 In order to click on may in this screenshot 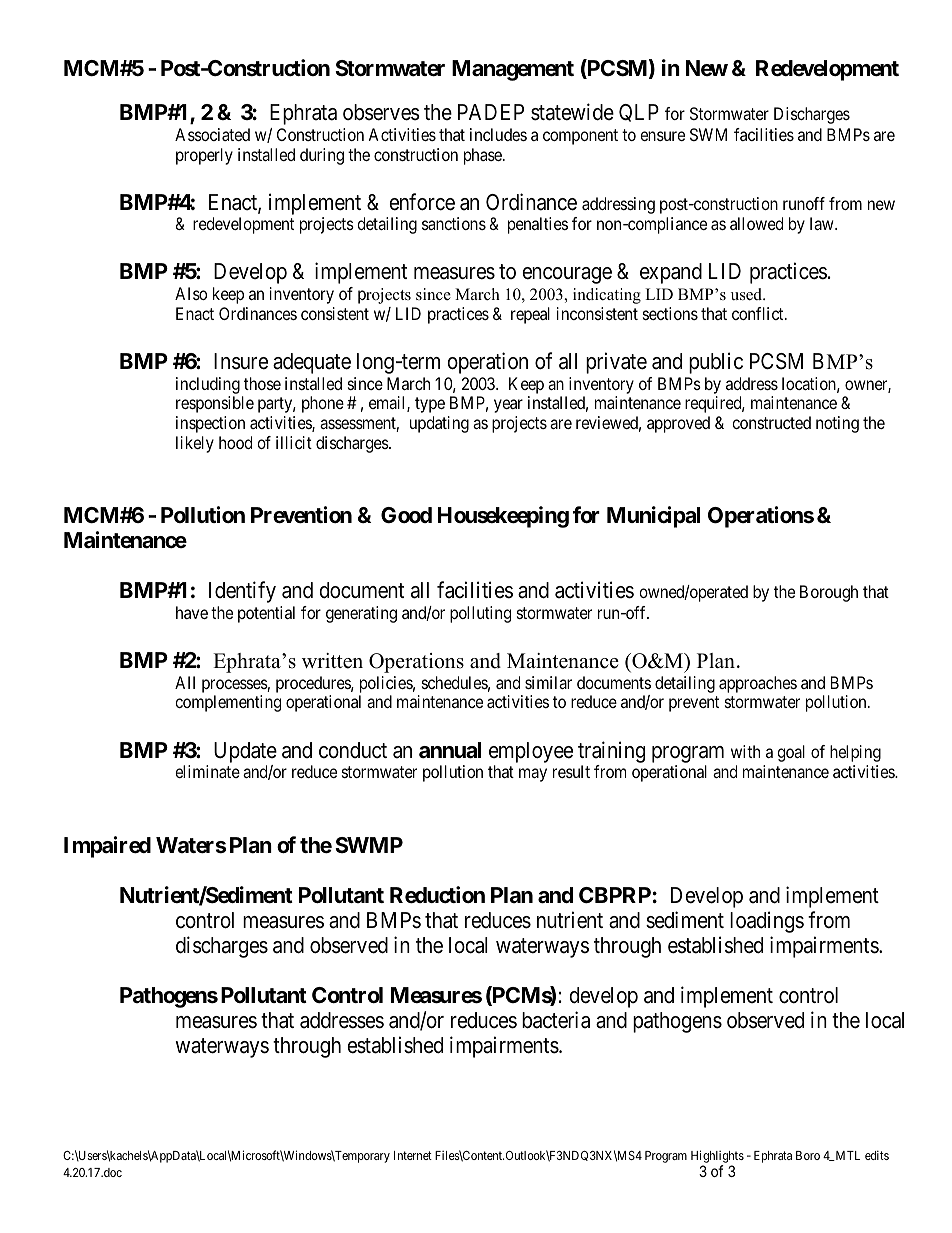, I will do `click(533, 775)`.
